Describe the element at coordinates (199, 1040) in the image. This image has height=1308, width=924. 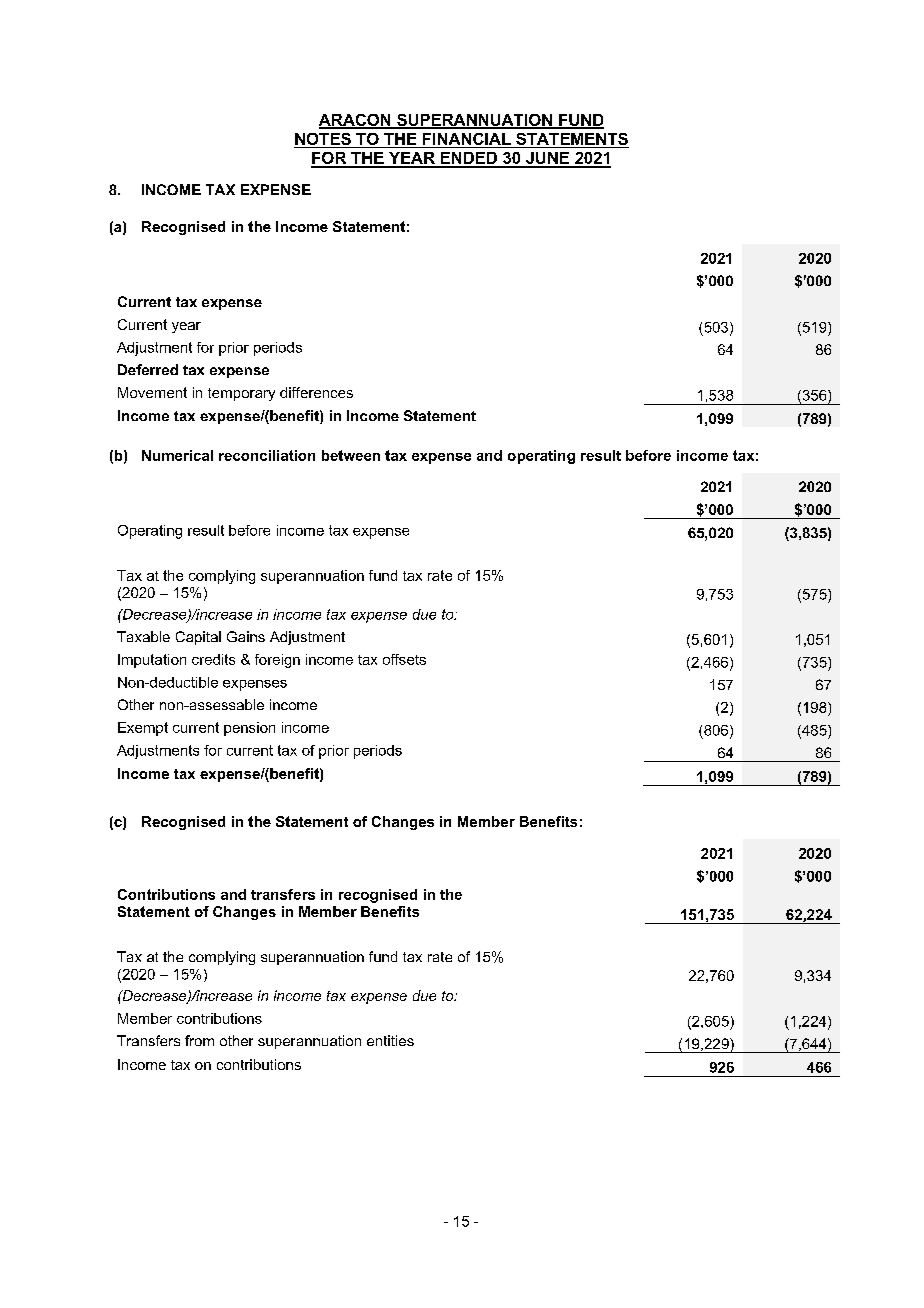
I see `from` at that location.
